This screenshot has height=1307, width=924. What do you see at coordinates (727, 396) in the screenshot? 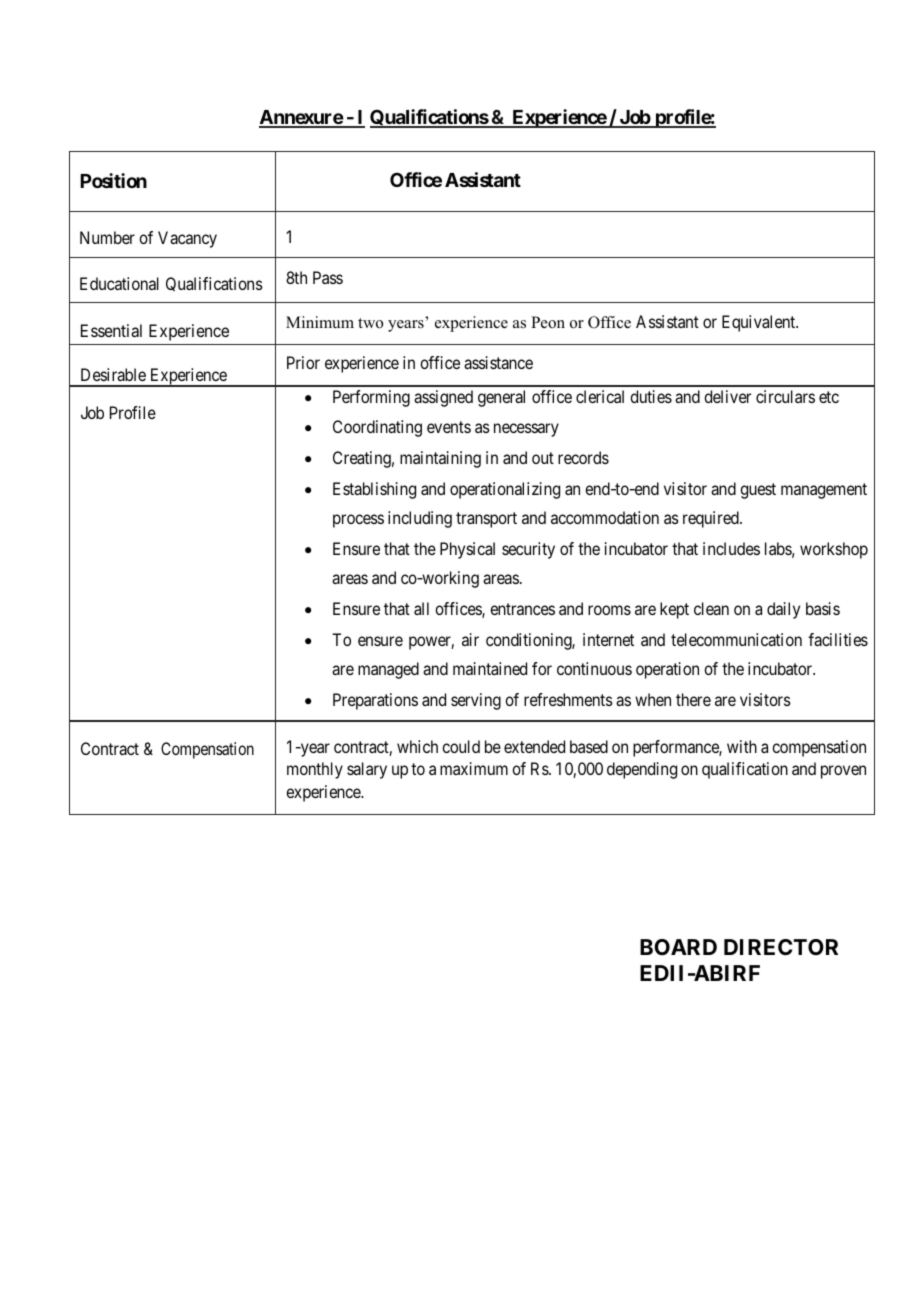
I see `deliver` at bounding box center [727, 396].
